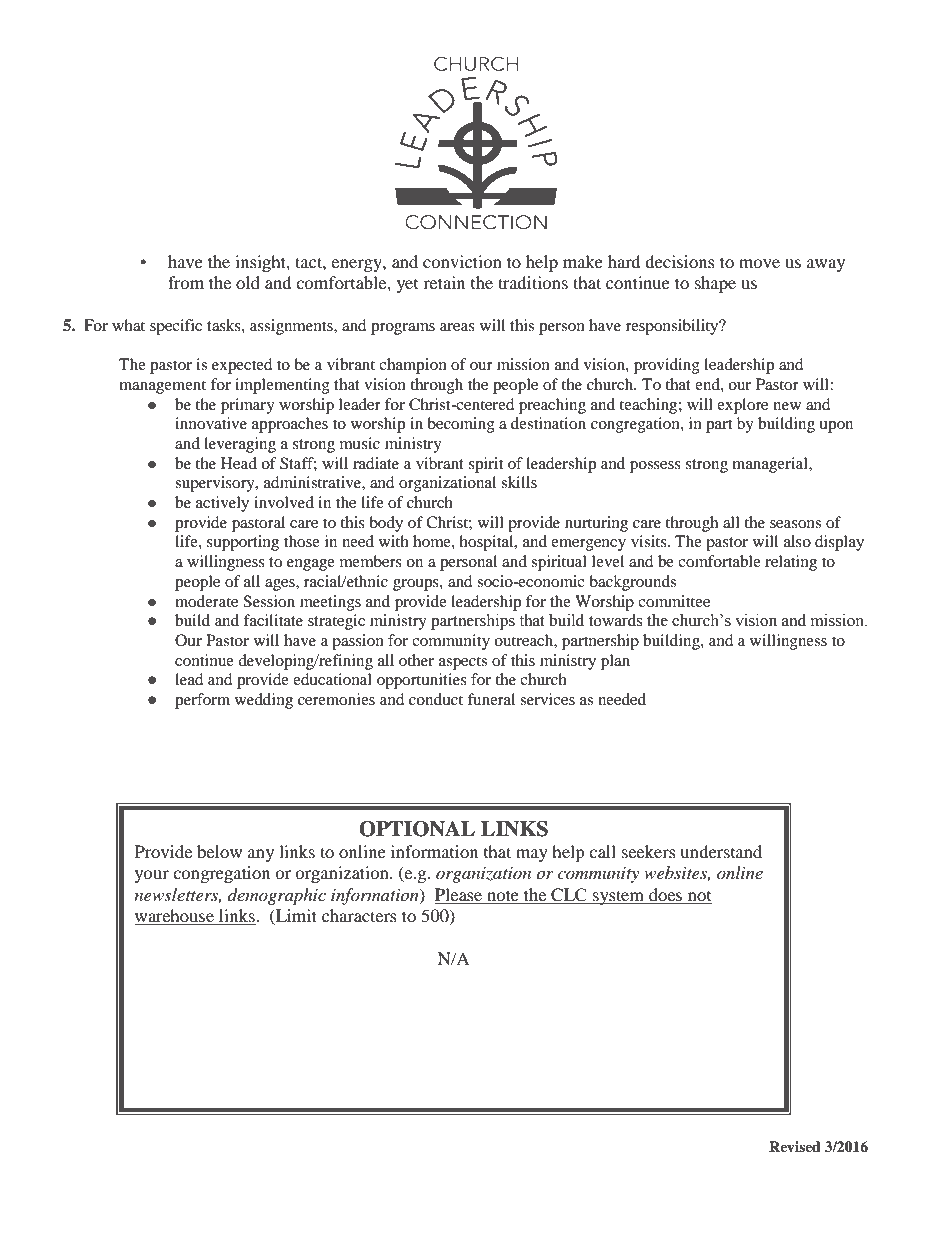  I want to click on from, so click(186, 282).
